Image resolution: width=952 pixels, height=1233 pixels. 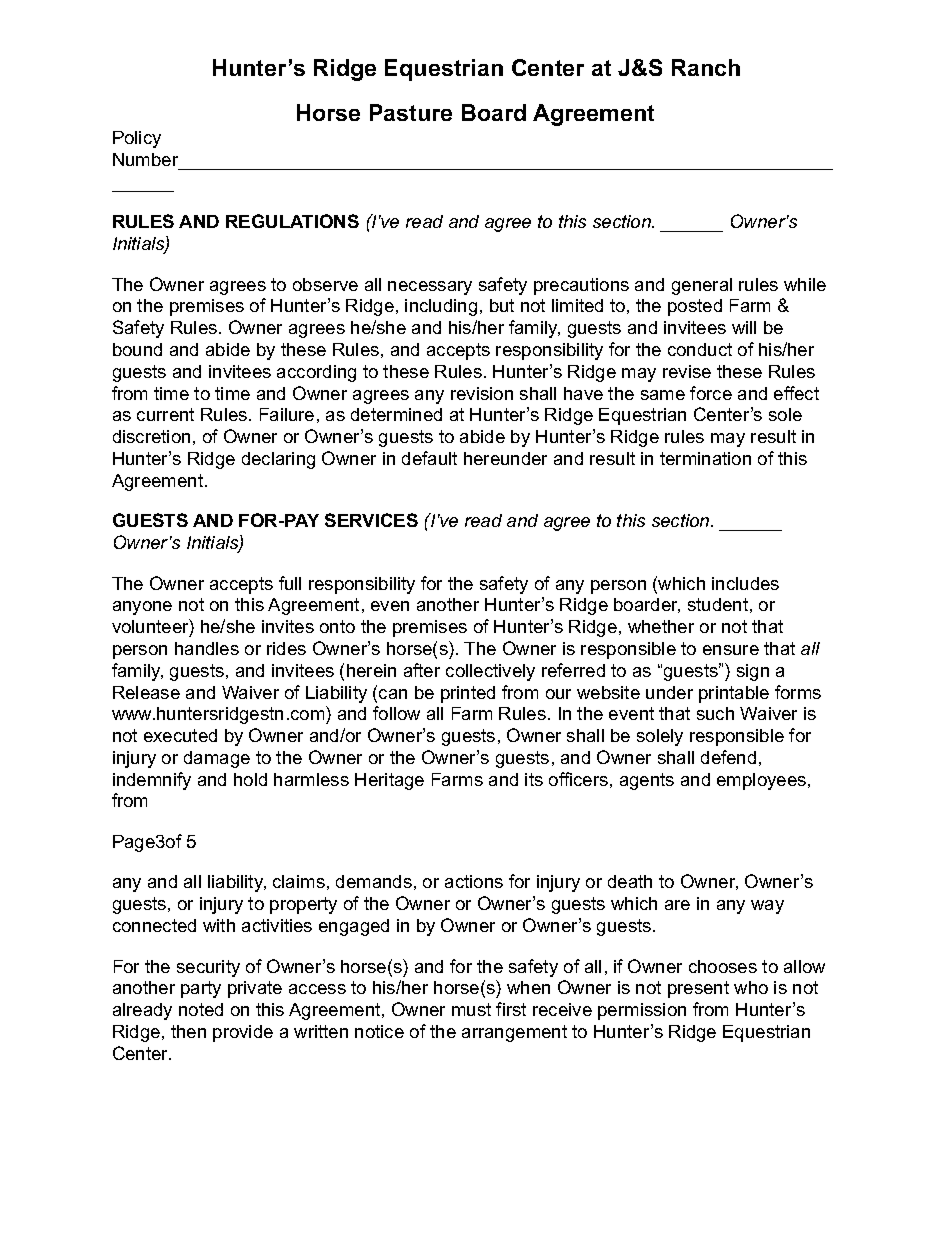 I want to click on Policy, so click(x=137, y=139).
